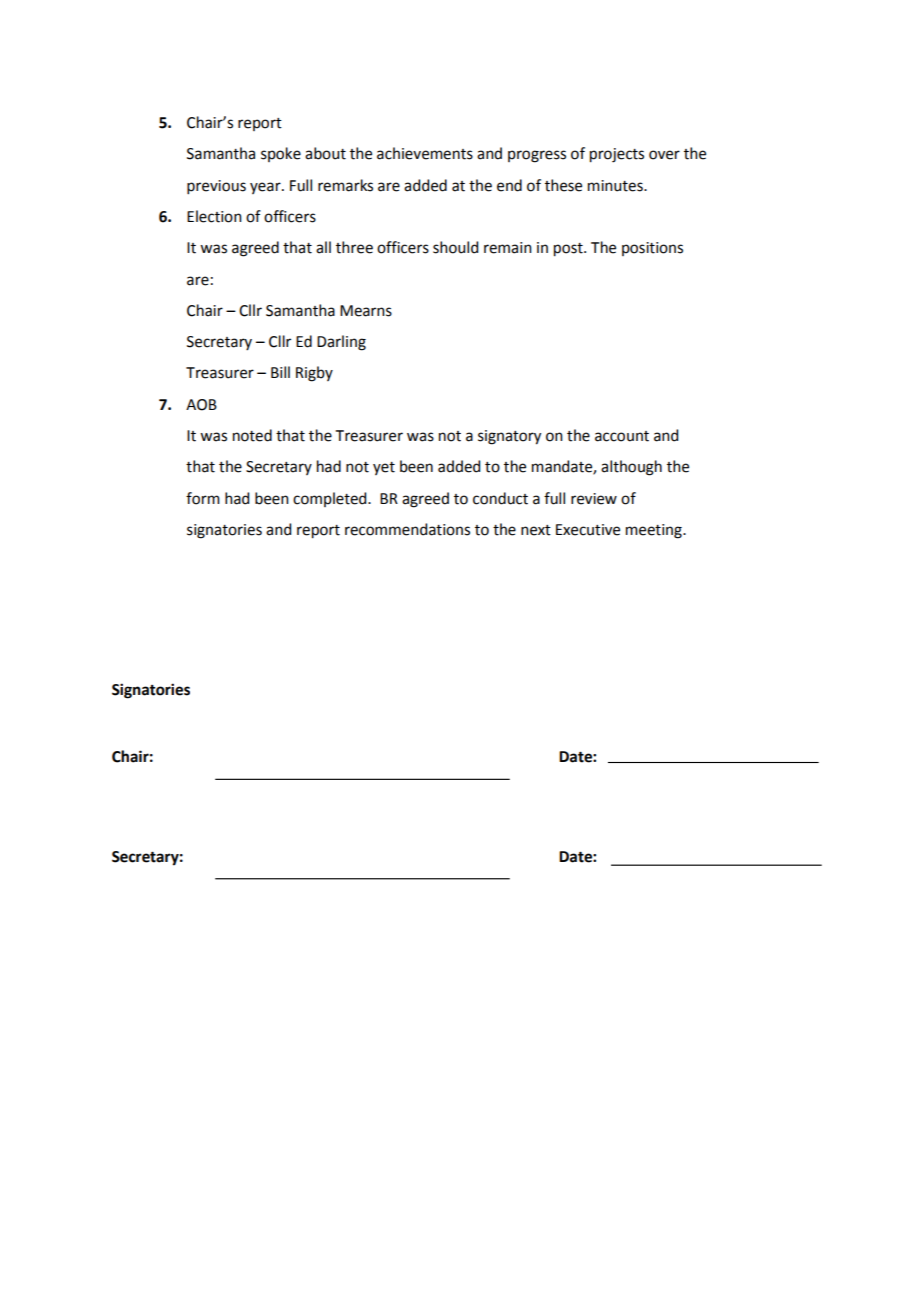 The image size is (924, 1308). What do you see at coordinates (341, 343) in the image?
I see `Darling` at bounding box center [341, 343].
